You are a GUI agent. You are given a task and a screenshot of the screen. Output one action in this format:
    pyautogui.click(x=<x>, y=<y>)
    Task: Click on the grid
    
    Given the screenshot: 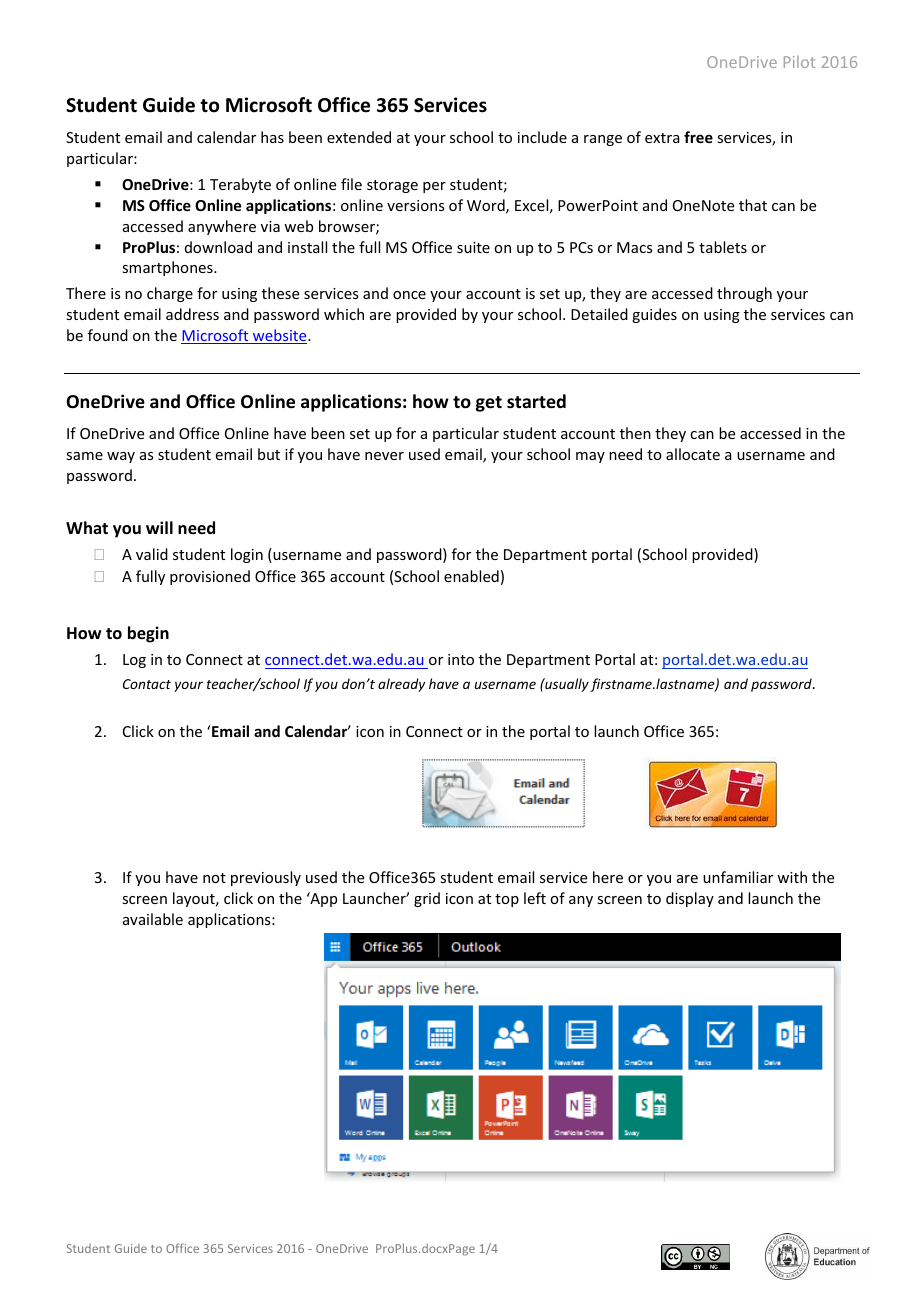 What is the action you would take?
    pyautogui.click(x=427, y=899)
